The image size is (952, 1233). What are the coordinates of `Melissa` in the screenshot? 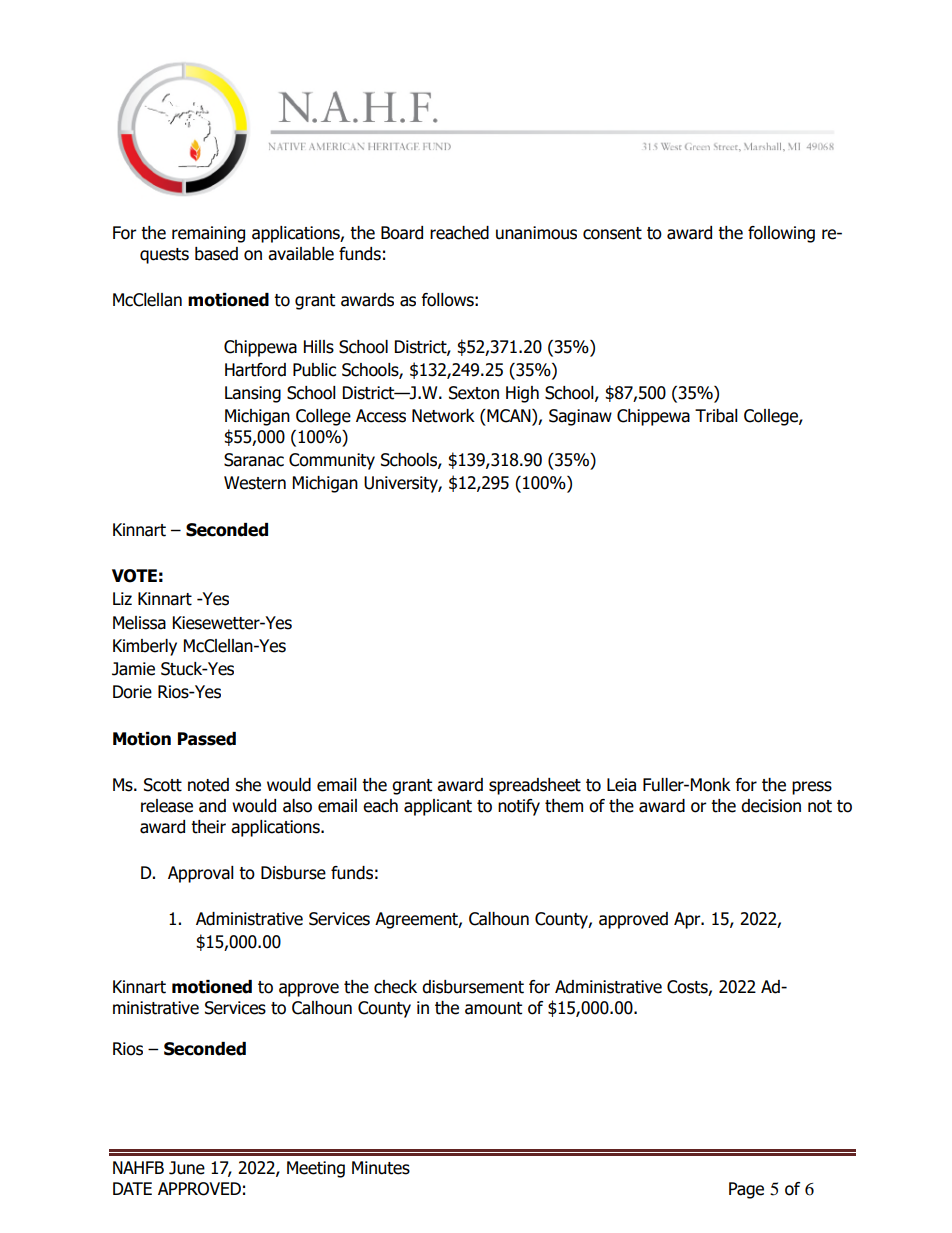 It's located at (139, 623).
